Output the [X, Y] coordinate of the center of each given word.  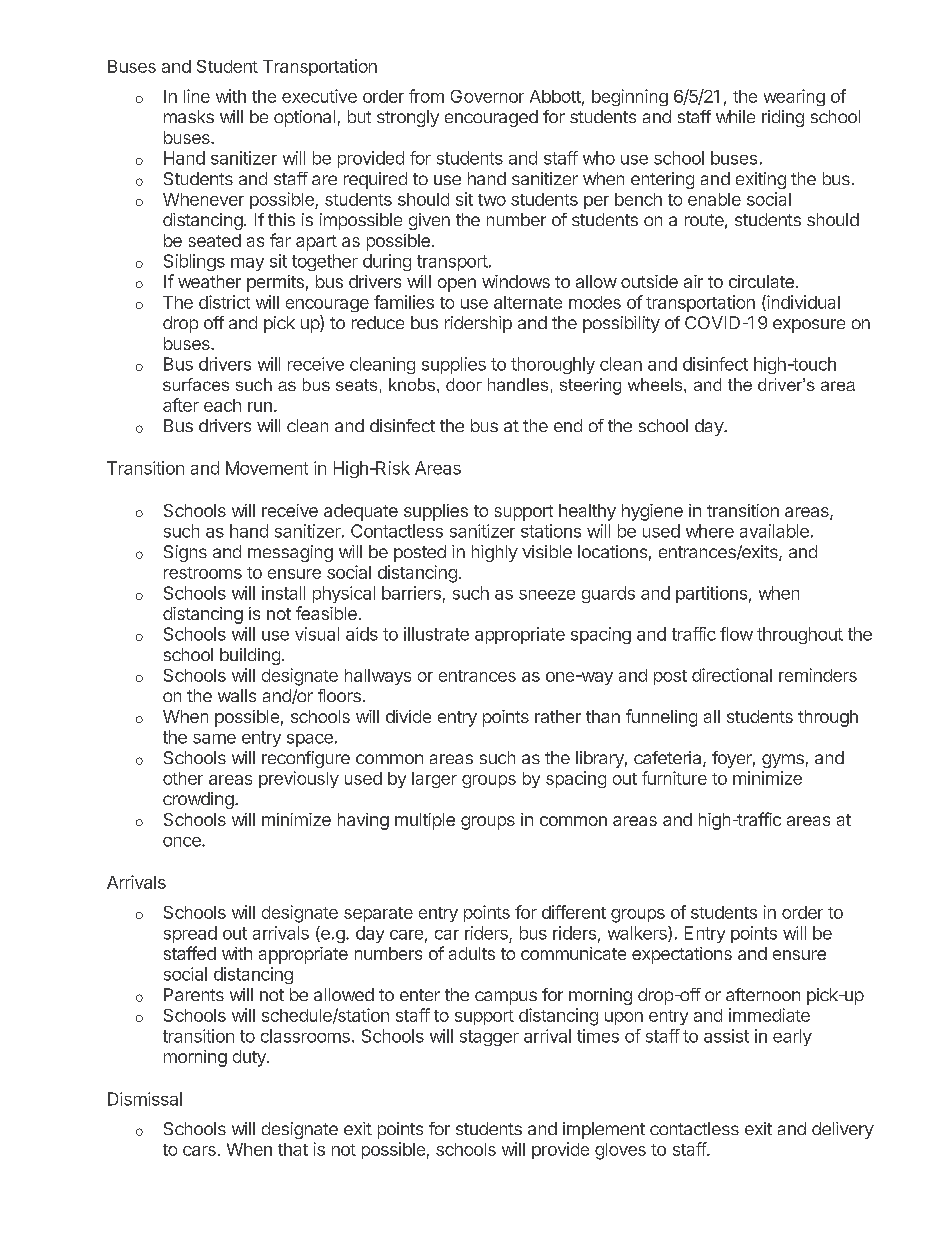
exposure [809, 326]
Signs [185, 553]
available [774, 531]
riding [783, 118]
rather [558, 716]
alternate [528, 302]
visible [547, 551]
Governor [487, 96]
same [214, 739]
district [224, 302]
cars [199, 1151]
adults [472, 953]
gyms [783, 761]
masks [189, 116]
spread [190, 934]
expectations [682, 955]
